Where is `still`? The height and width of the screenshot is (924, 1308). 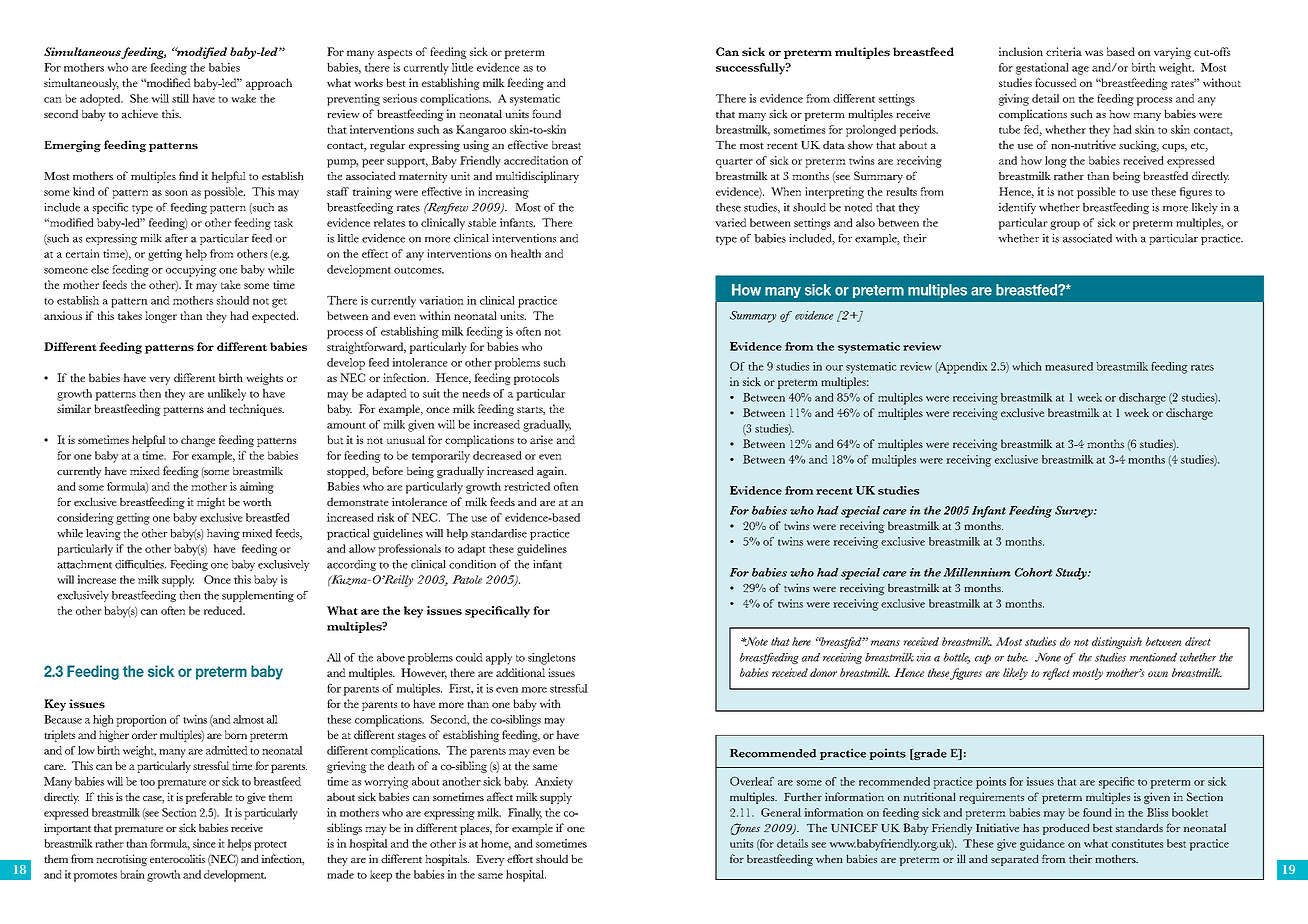
still is located at coordinates (180, 98).
